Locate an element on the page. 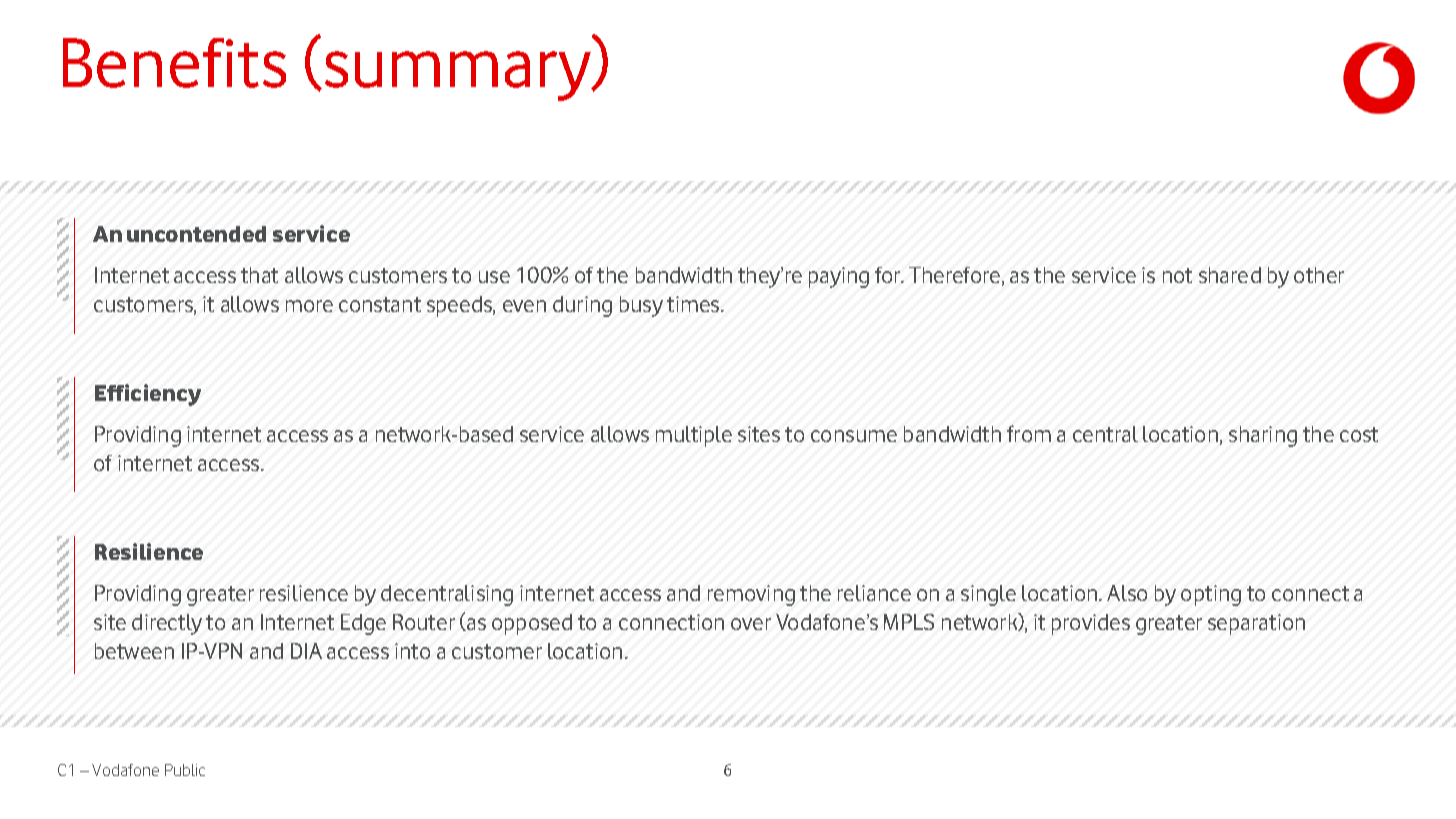 This page has width=1456, height=819. Benefits is located at coordinates (174, 63).
